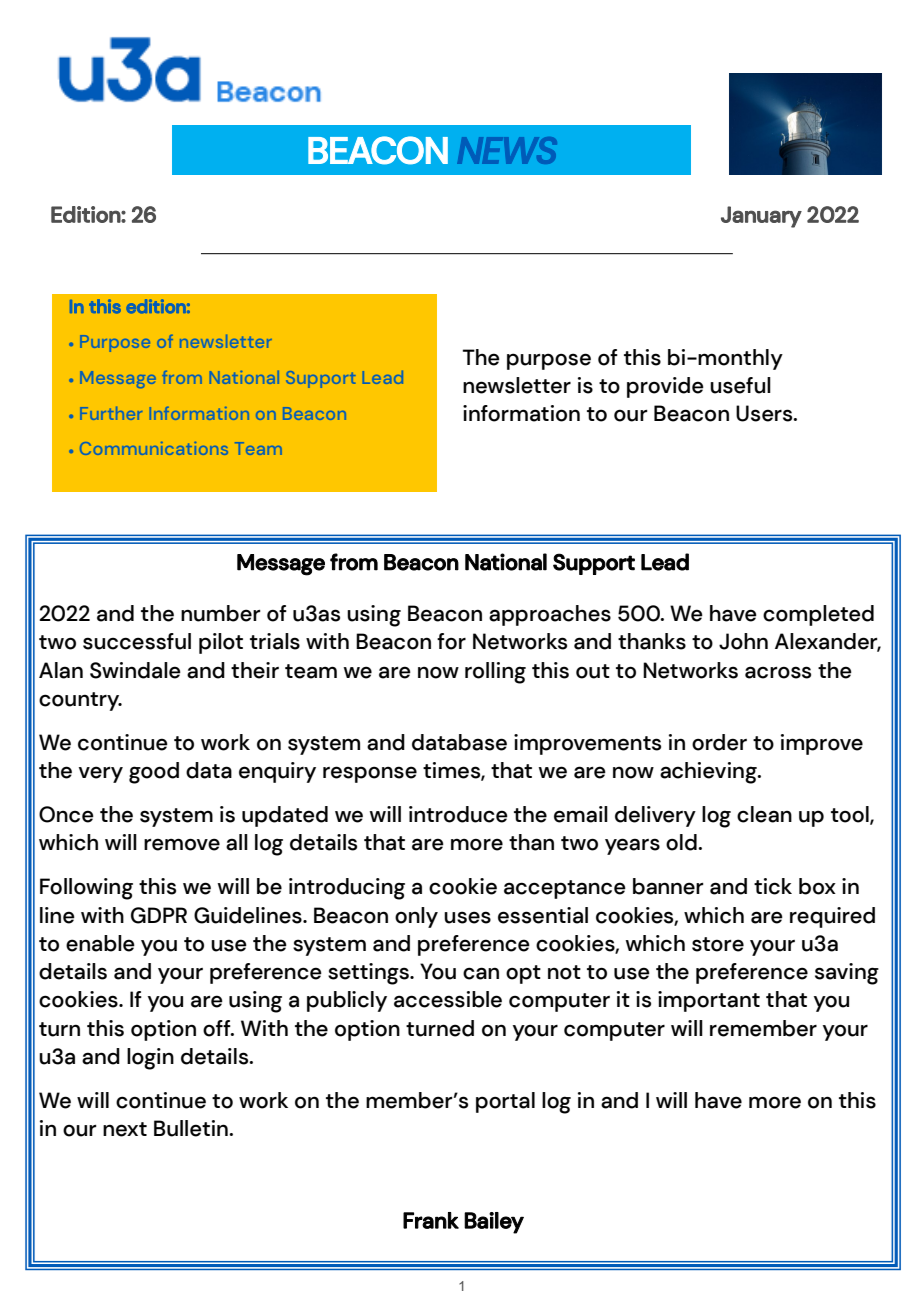 This screenshot has width=924, height=1308. Describe the element at coordinates (773, 886) in the screenshot. I see `tick` at that location.
